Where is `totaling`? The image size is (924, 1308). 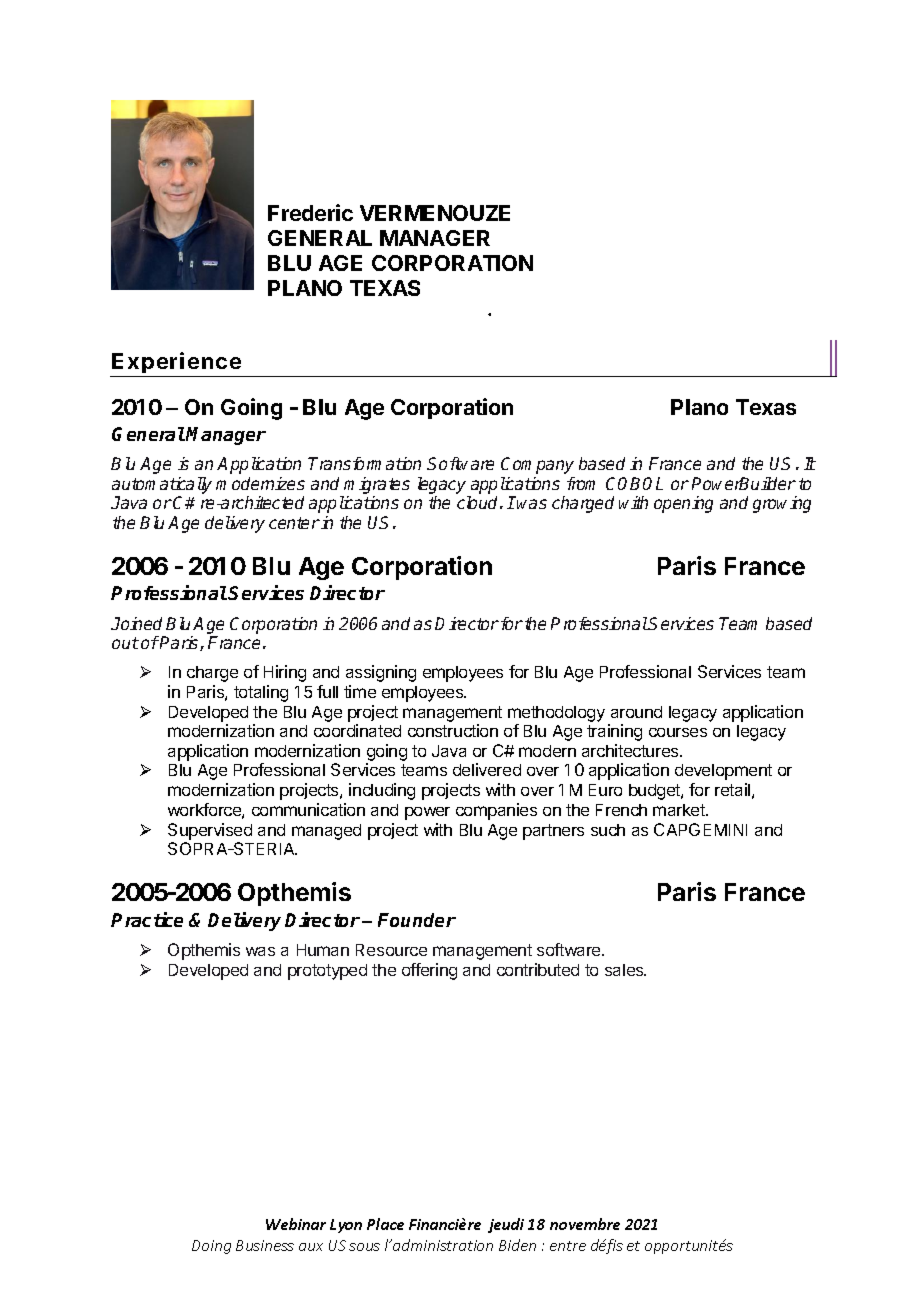 totaling is located at coordinates (261, 693).
